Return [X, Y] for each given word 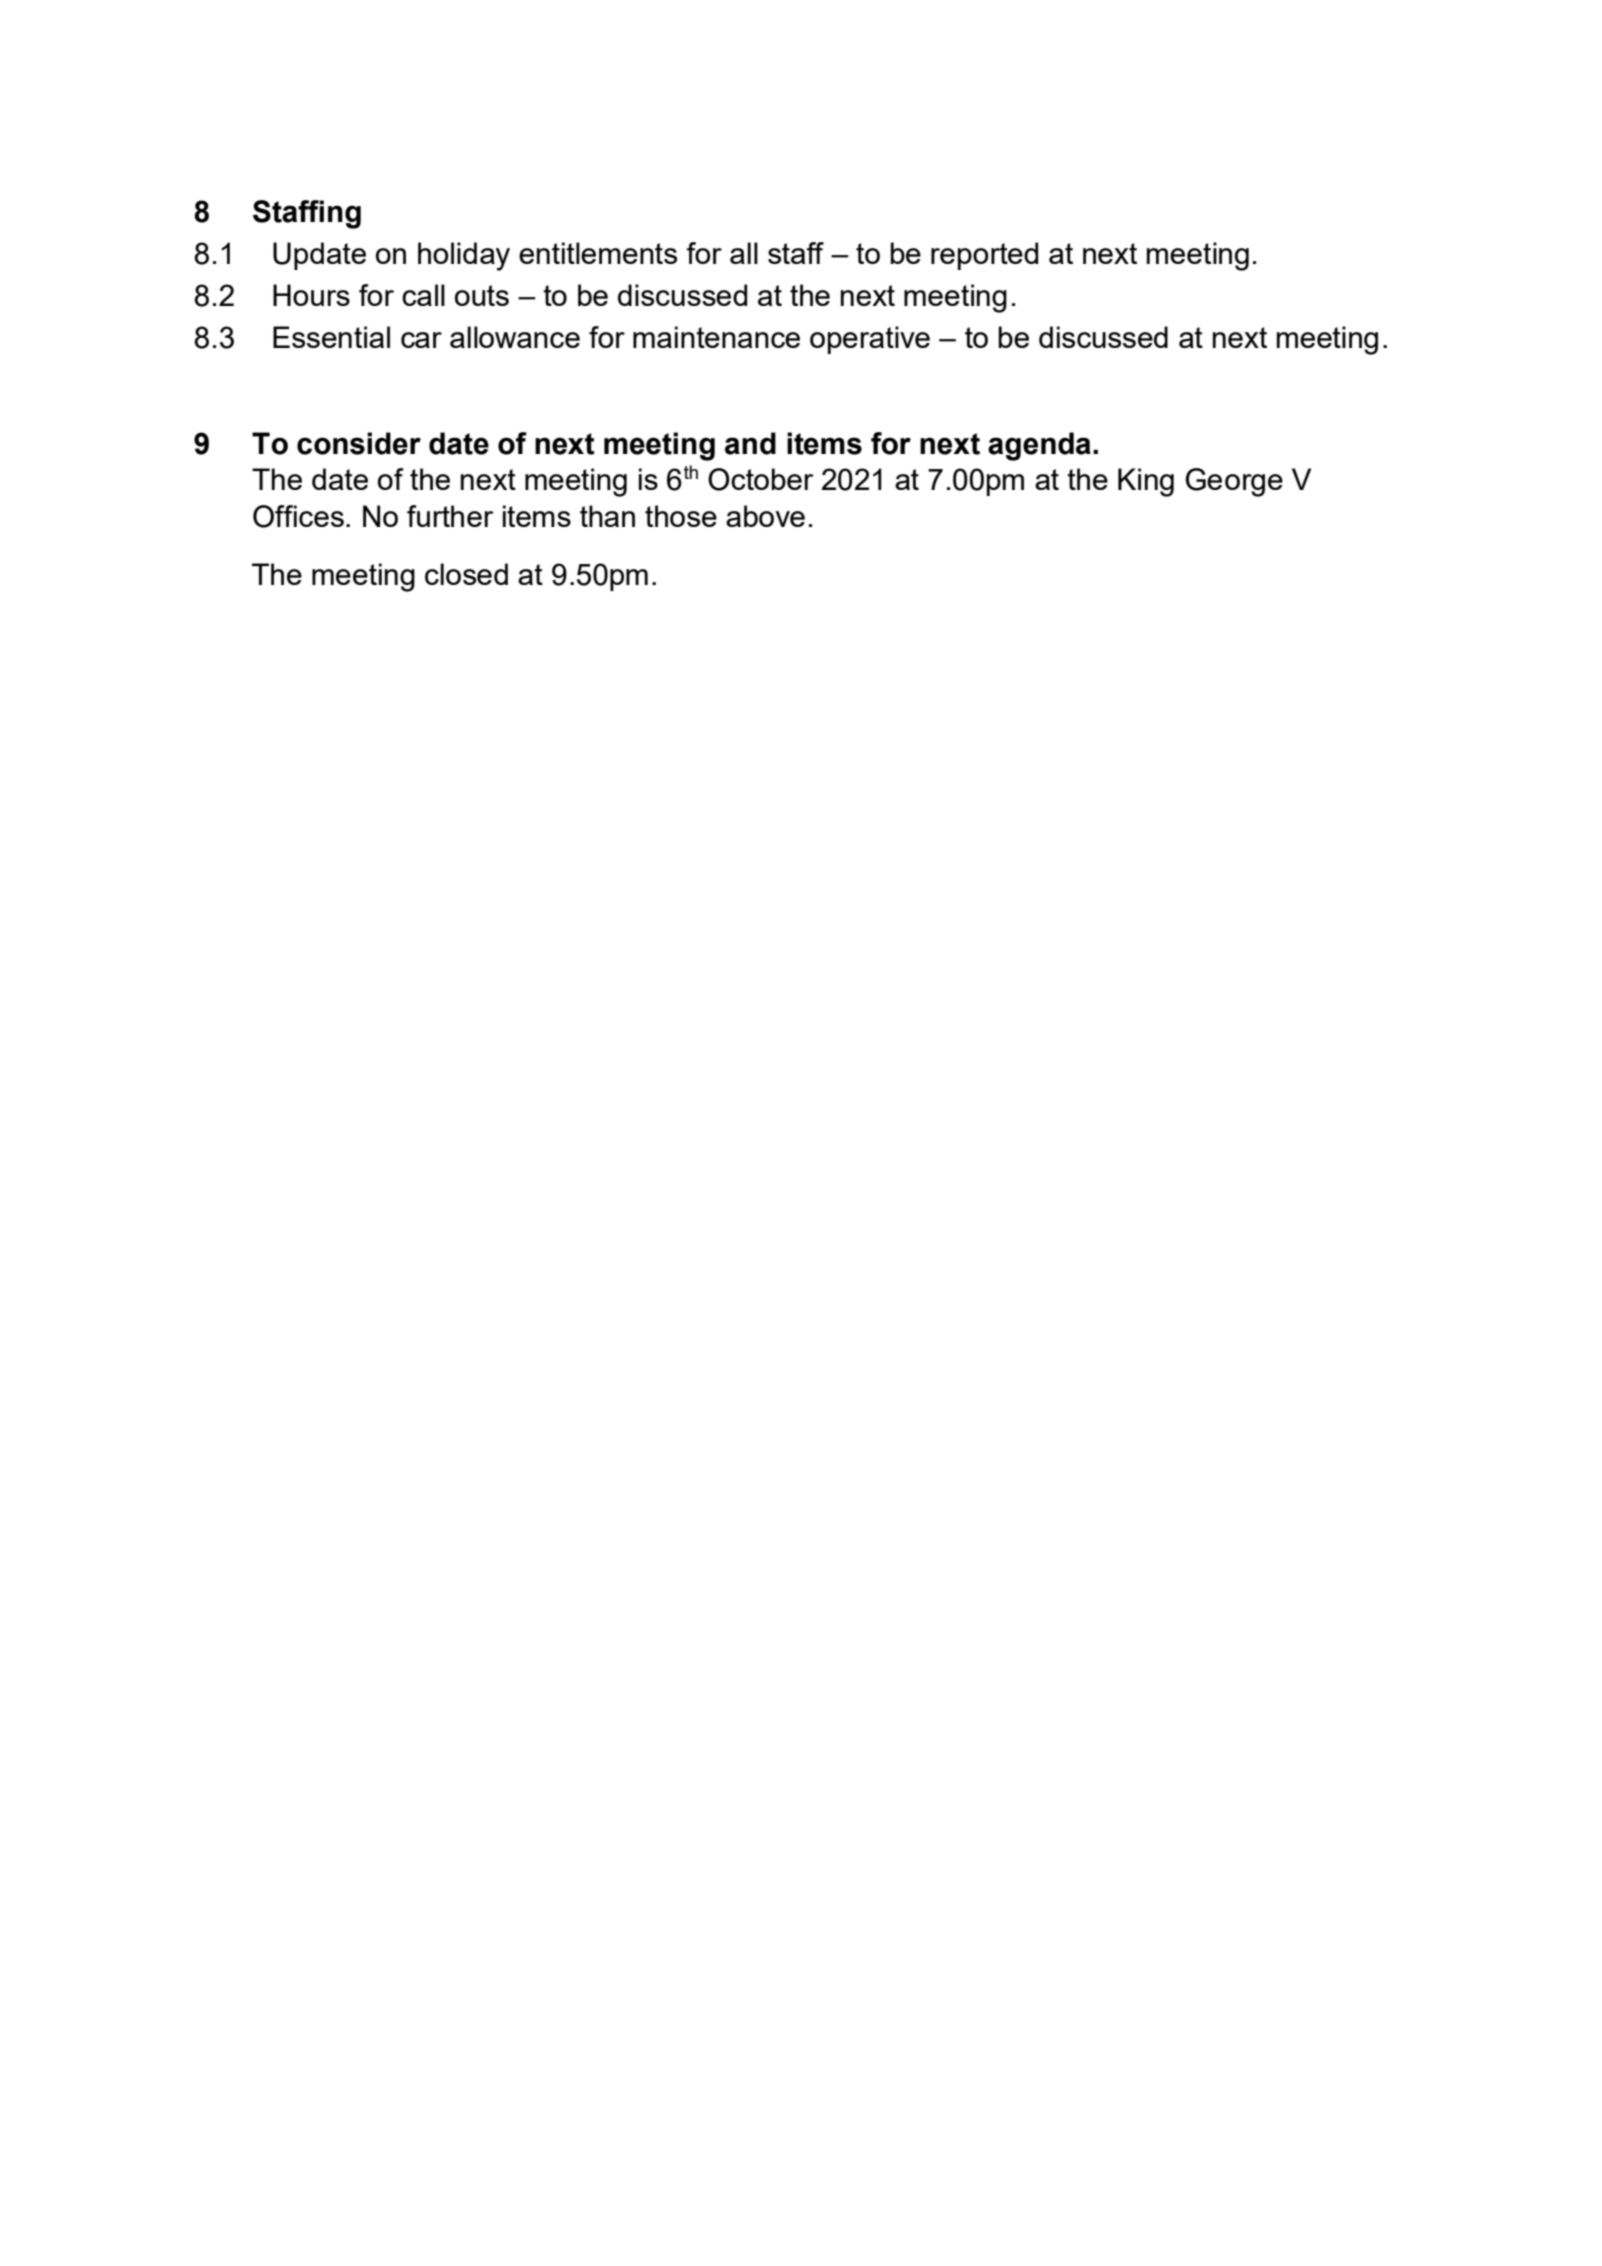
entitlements [598, 253]
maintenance [716, 337]
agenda [1039, 446]
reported [984, 256]
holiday [464, 256]
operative [870, 340]
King [1146, 482]
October [760, 479]
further [450, 516]
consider [359, 443]
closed [466, 574]
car [421, 340]
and [750, 443]
